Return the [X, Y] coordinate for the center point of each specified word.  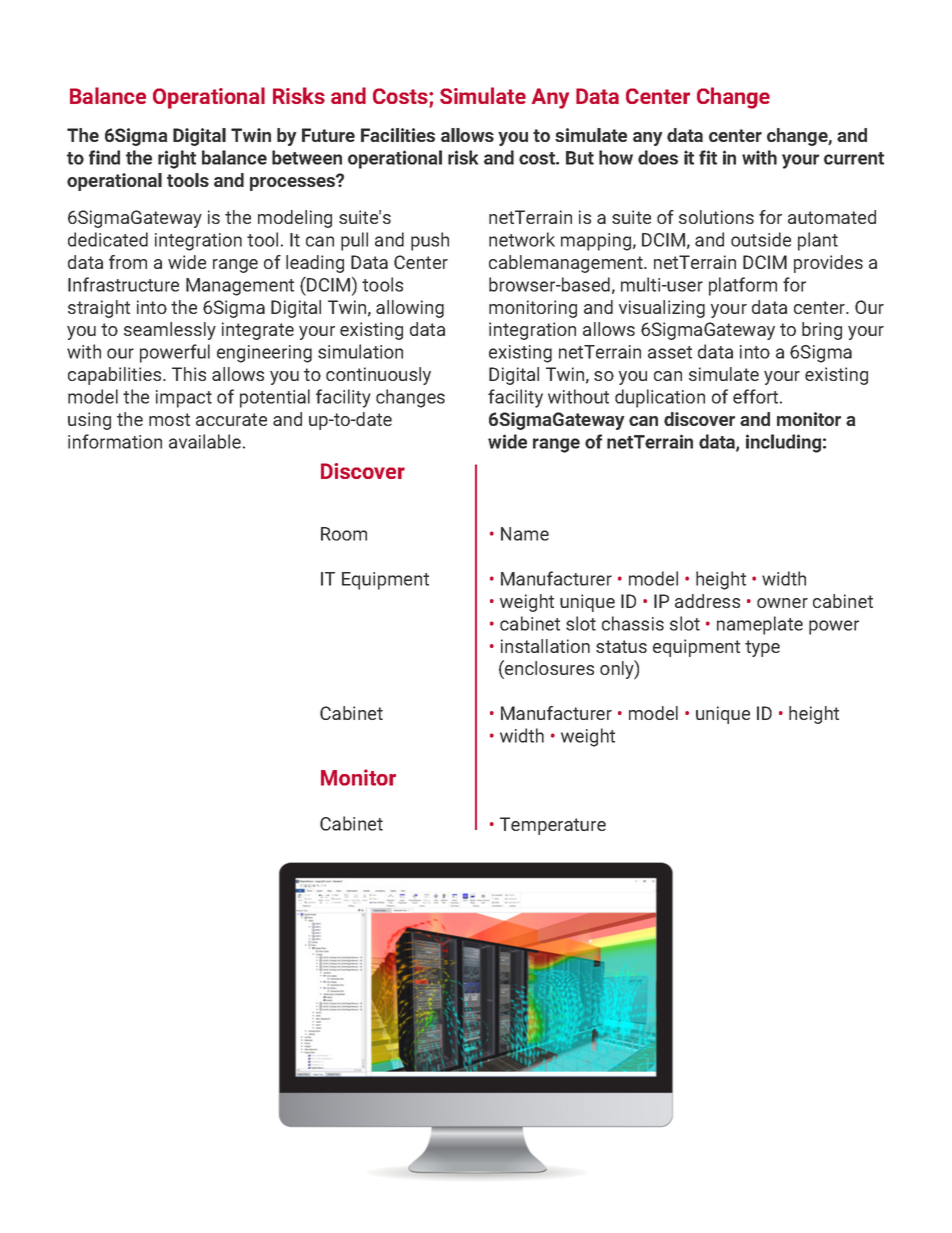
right [177, 159]
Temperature [553, 826]
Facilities [398, 135]
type [762, 648]
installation [545, 646]
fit [708, 157]
